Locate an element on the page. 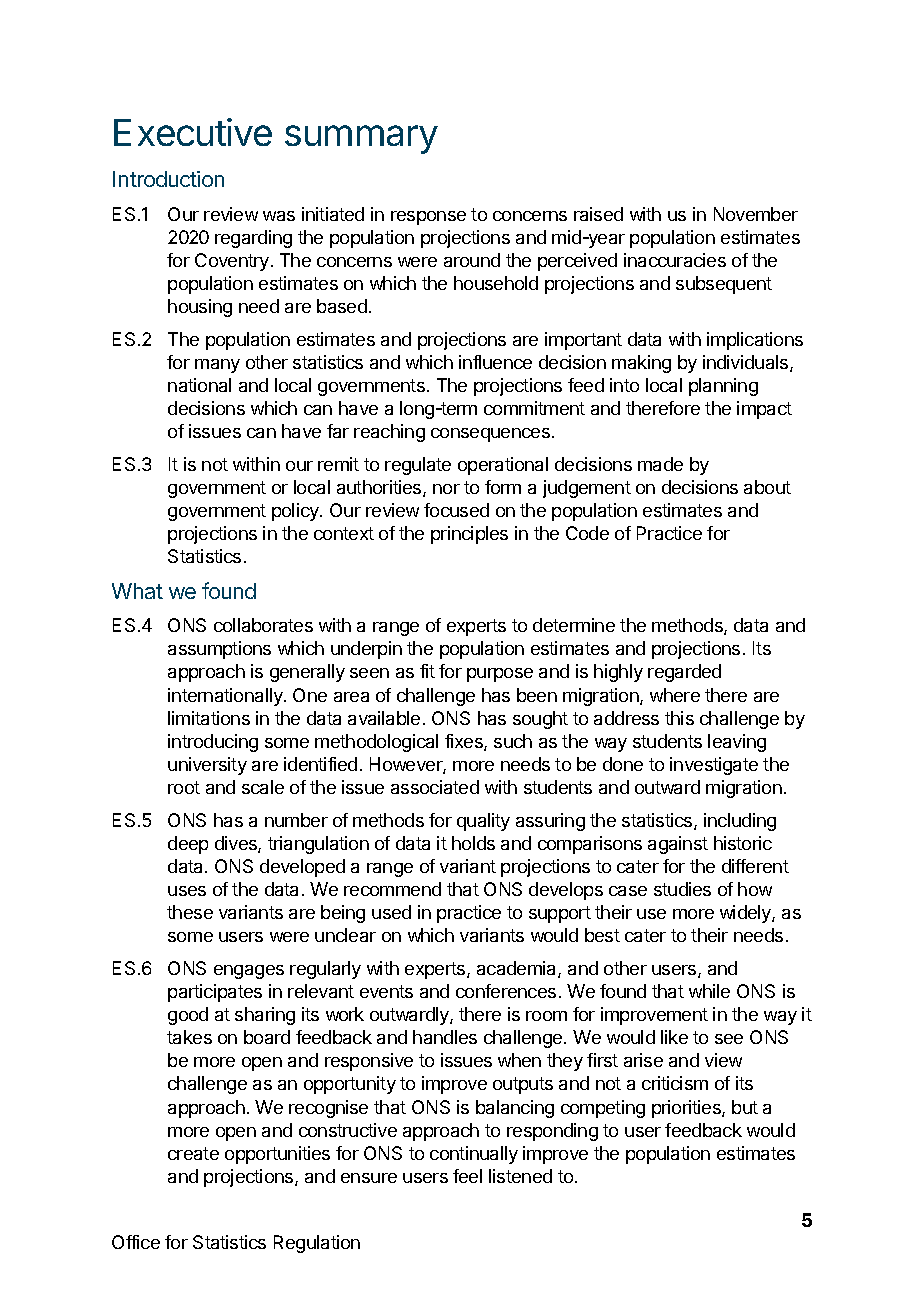 This document has height=1308, width=924. while is located at coordinates (709, 991).
